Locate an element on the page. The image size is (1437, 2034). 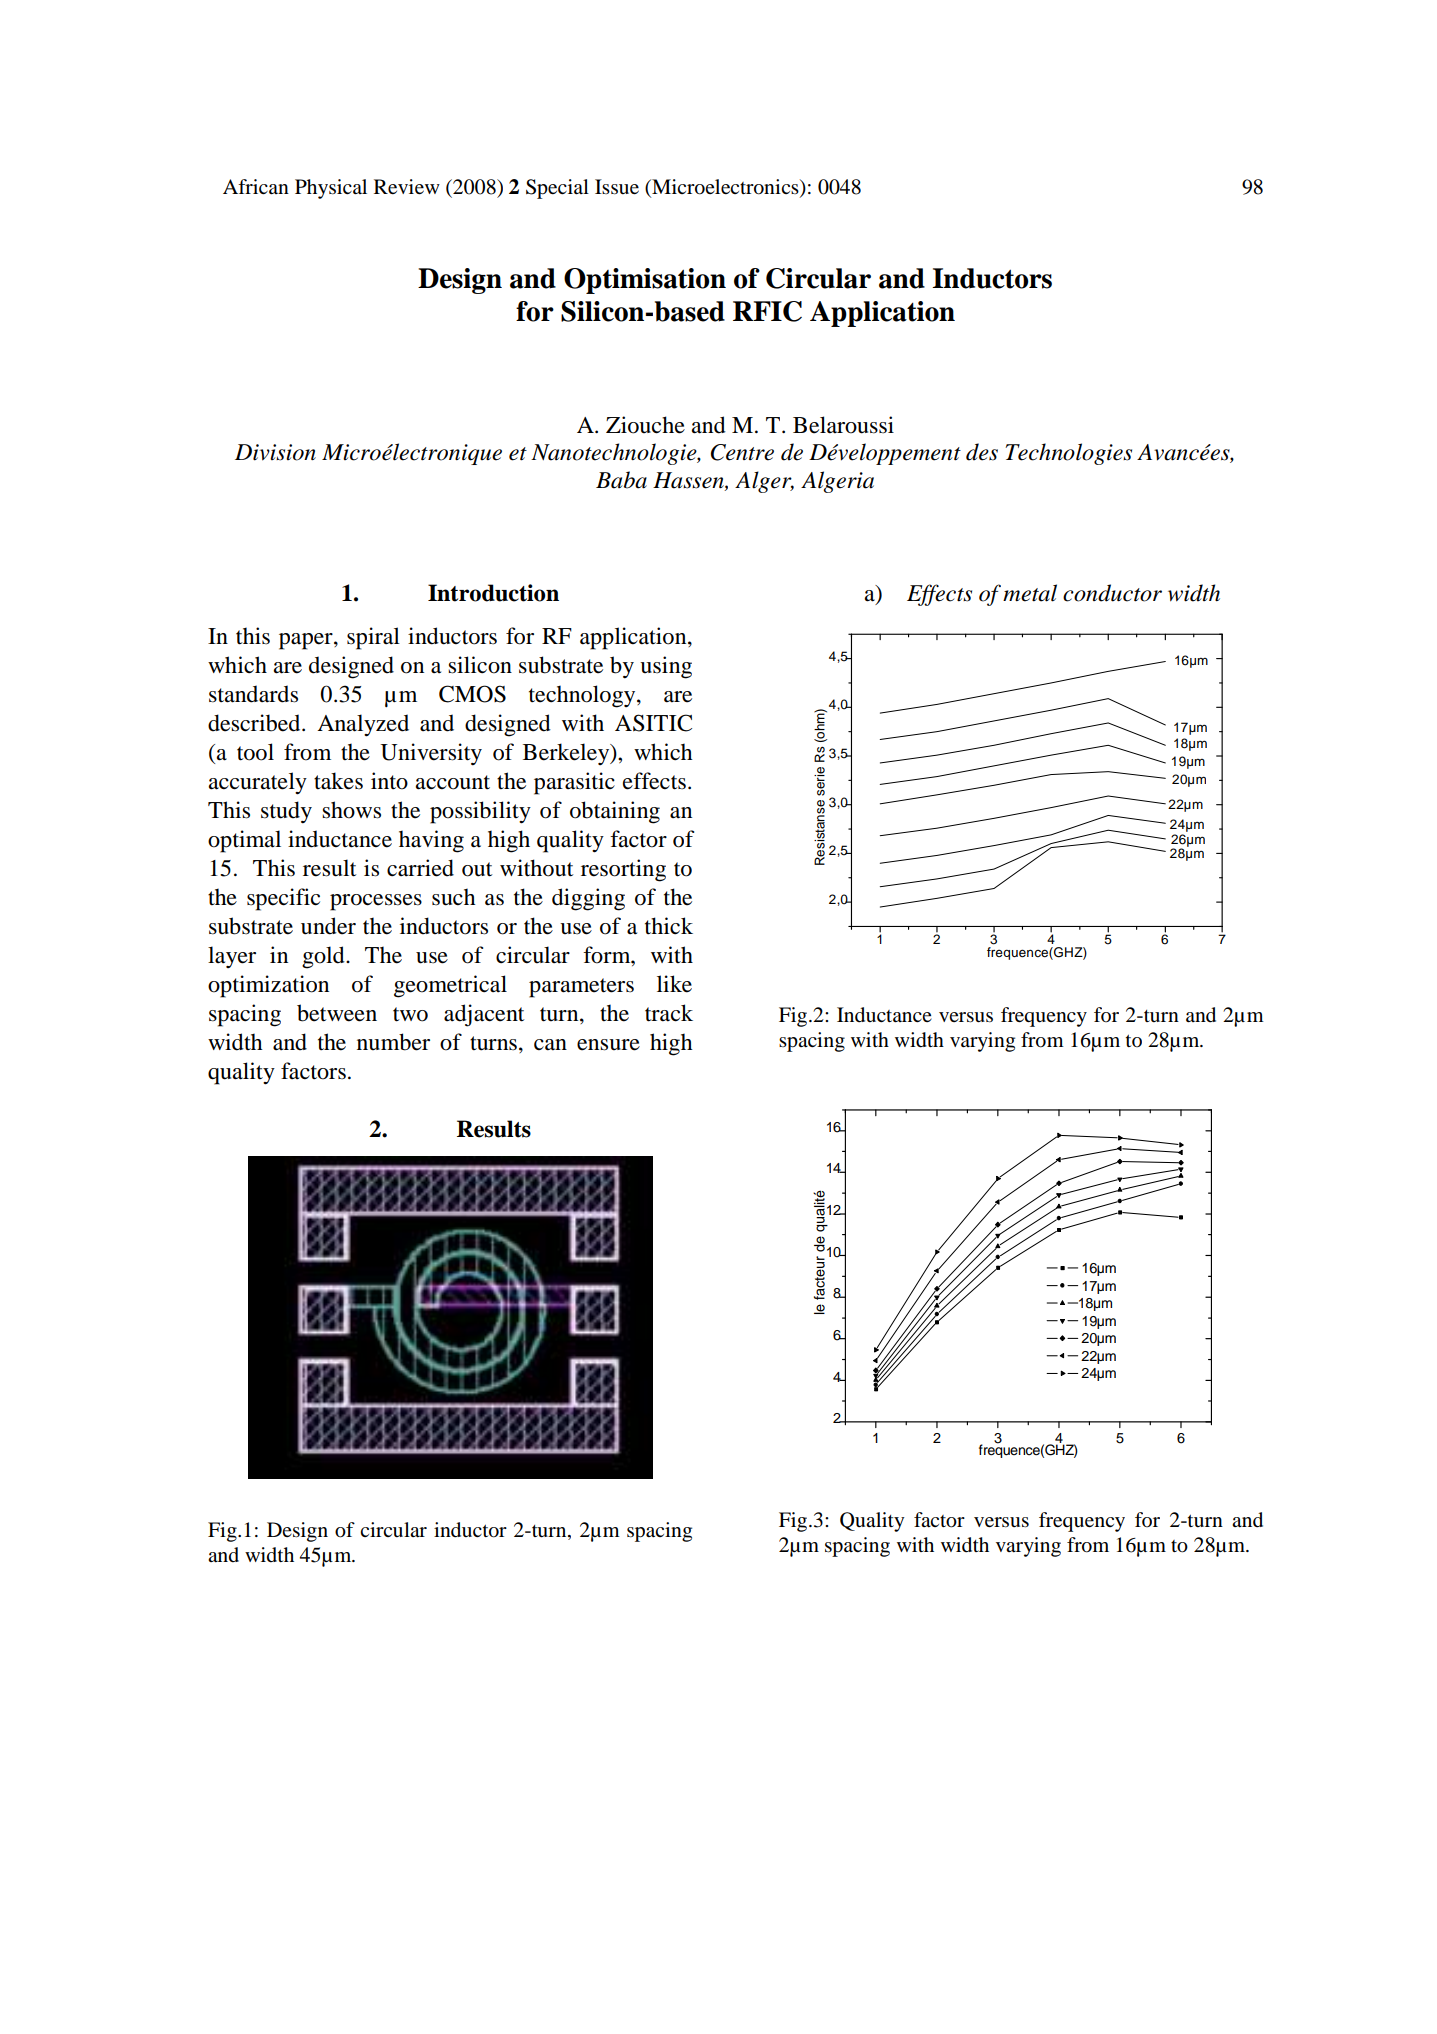
Optimisation is located at coordinates (645, 281).
